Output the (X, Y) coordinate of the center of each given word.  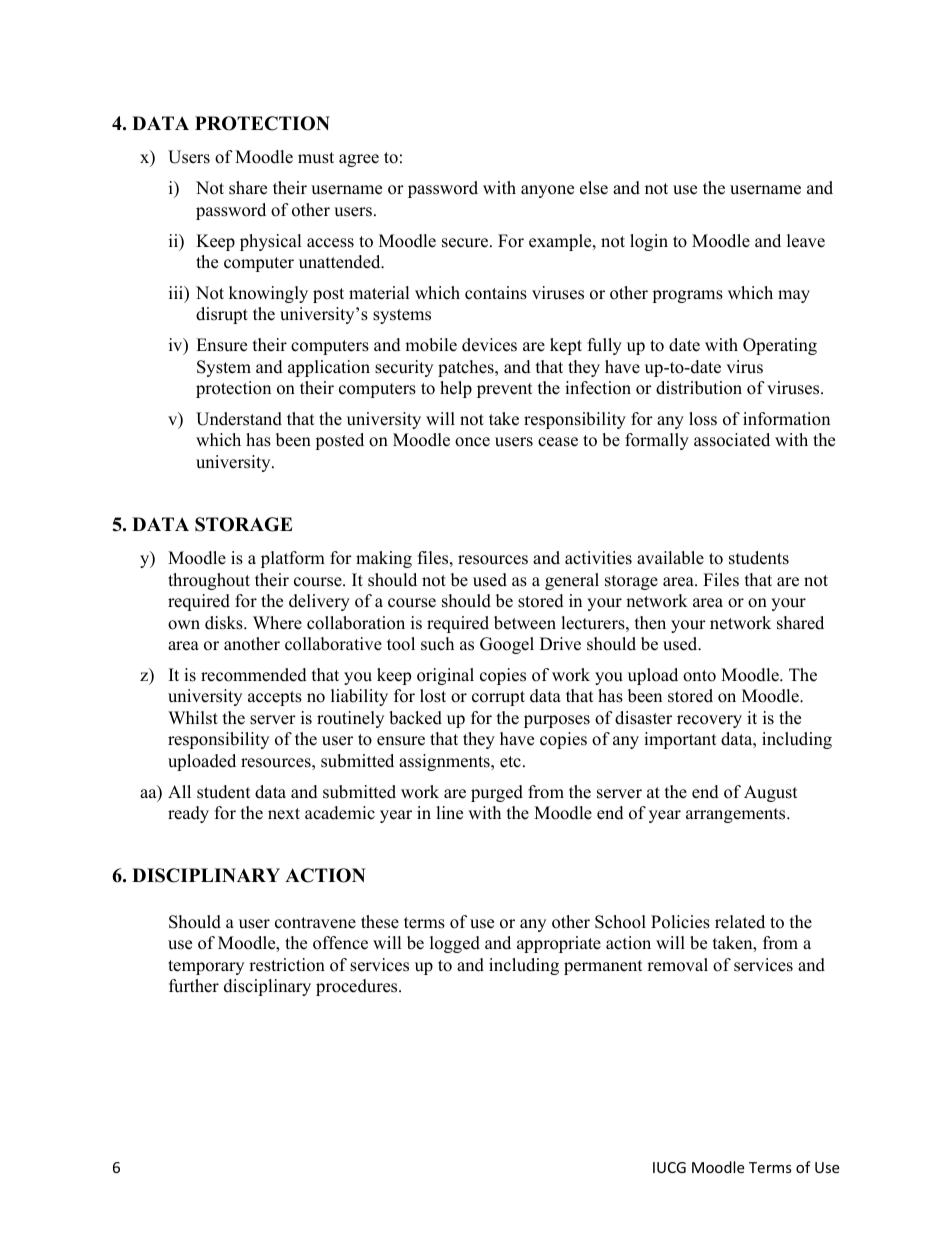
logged (455, 944)
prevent (505, 390)
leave (806, 241)
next (284, 814)
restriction (287, 965)
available (670, 558)
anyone (547, 191)
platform (293, 559)
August (771, 793)
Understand (239, 419)
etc (510, 762)
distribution (699, 388)
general (572, 581)
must (316, 158)
